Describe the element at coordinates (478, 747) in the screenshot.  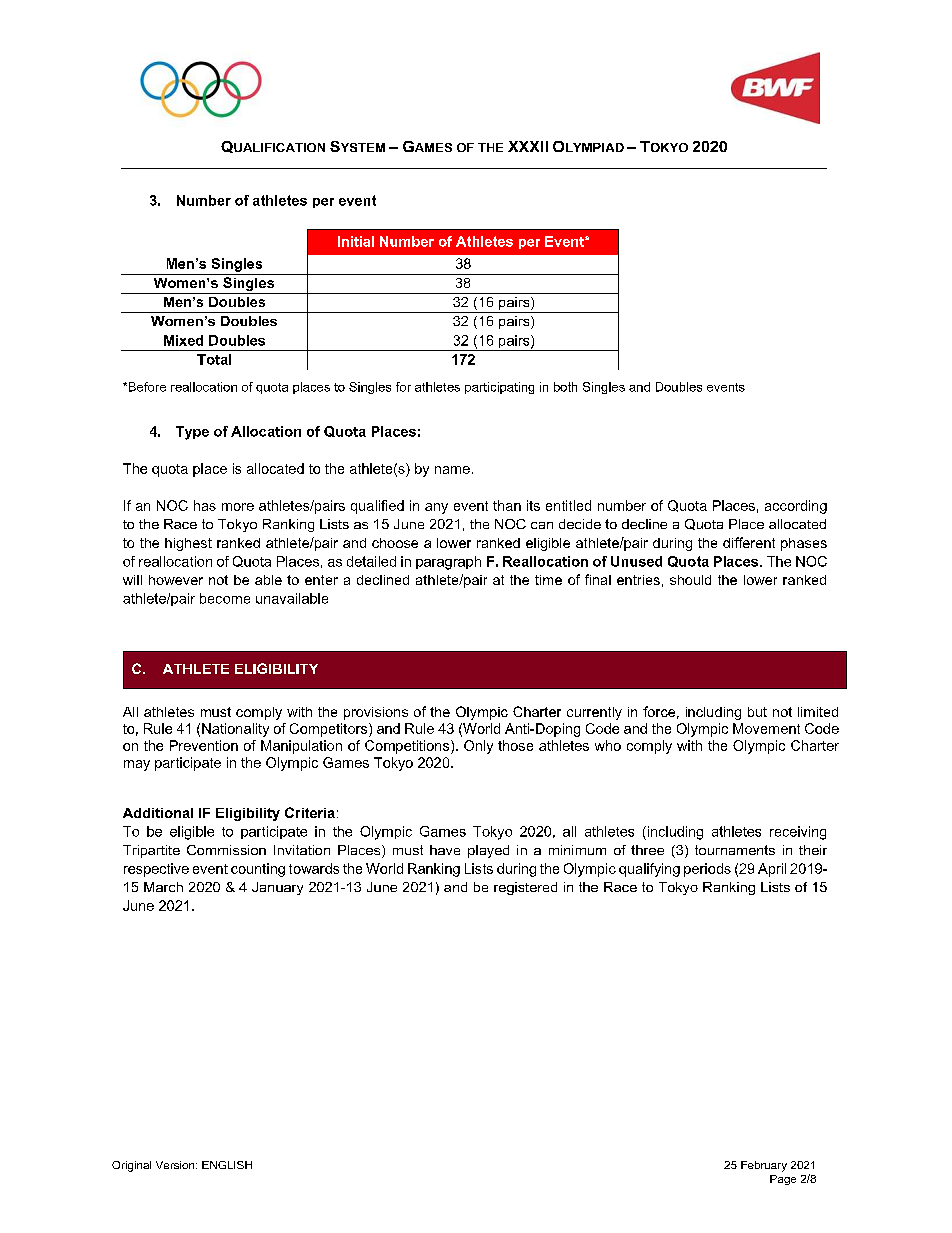
I see `Only` at that location.
